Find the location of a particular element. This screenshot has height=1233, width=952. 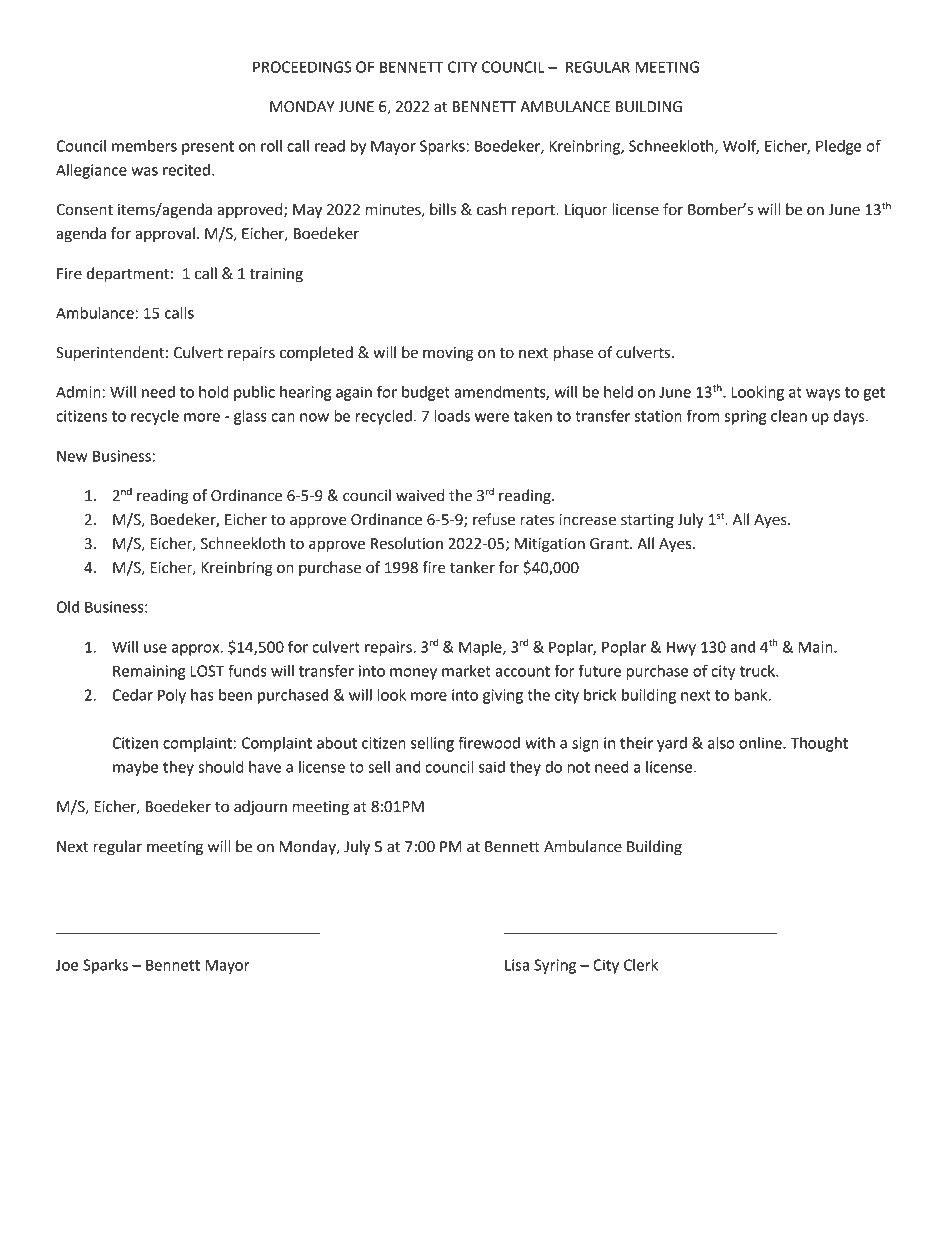

market is located at coordinates (466, 671).
